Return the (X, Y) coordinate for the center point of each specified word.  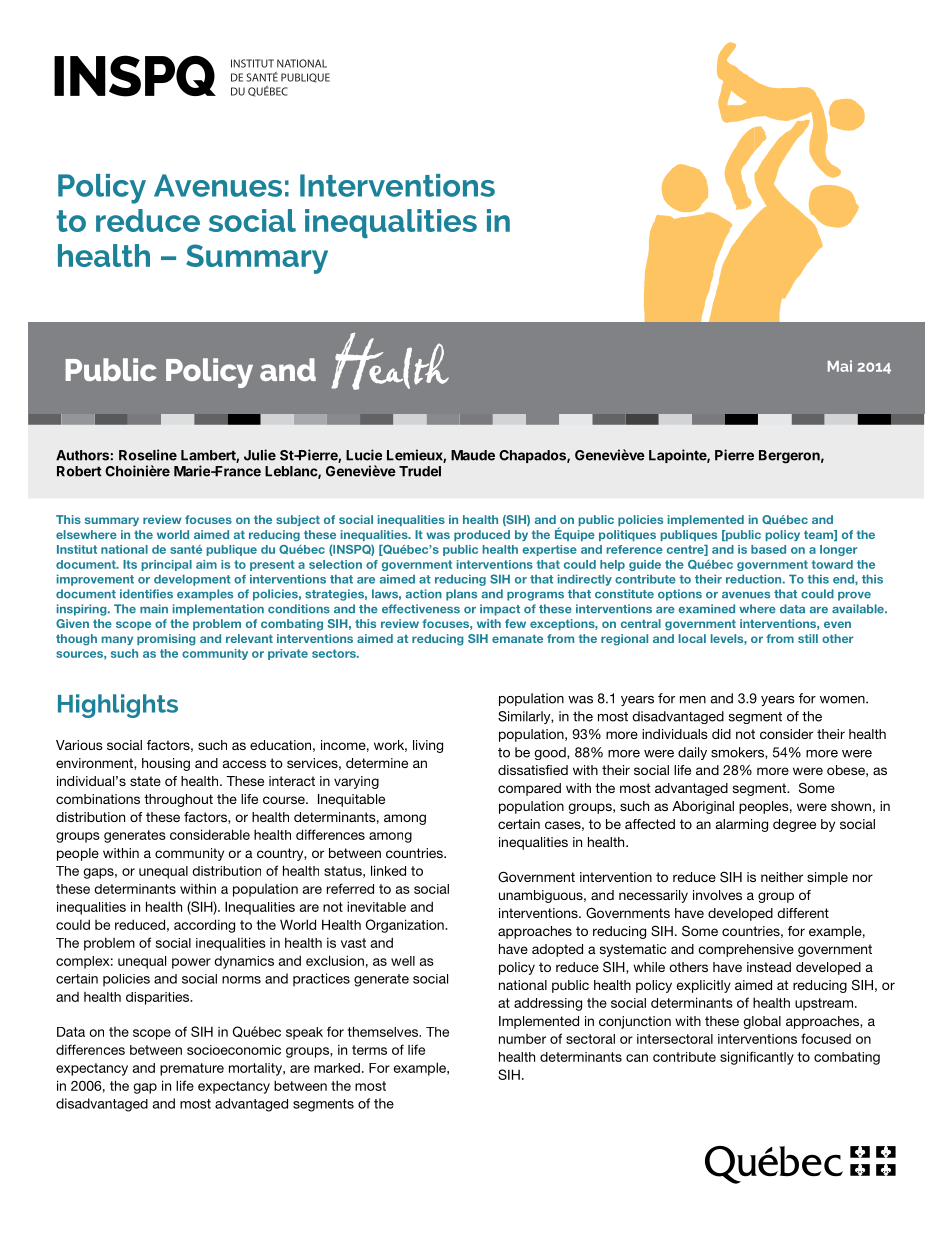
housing (166, 764)
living (428, 746)
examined (707, 609)
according (204, 926)
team (819, 535)
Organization (406, 926)
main (154, 609)
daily (692, 753)
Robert (79, 471)
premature (192, 1069)
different (803, 913)
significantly (757, 1058)
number (522, 1039)
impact (500, 610)
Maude (473, 455)
